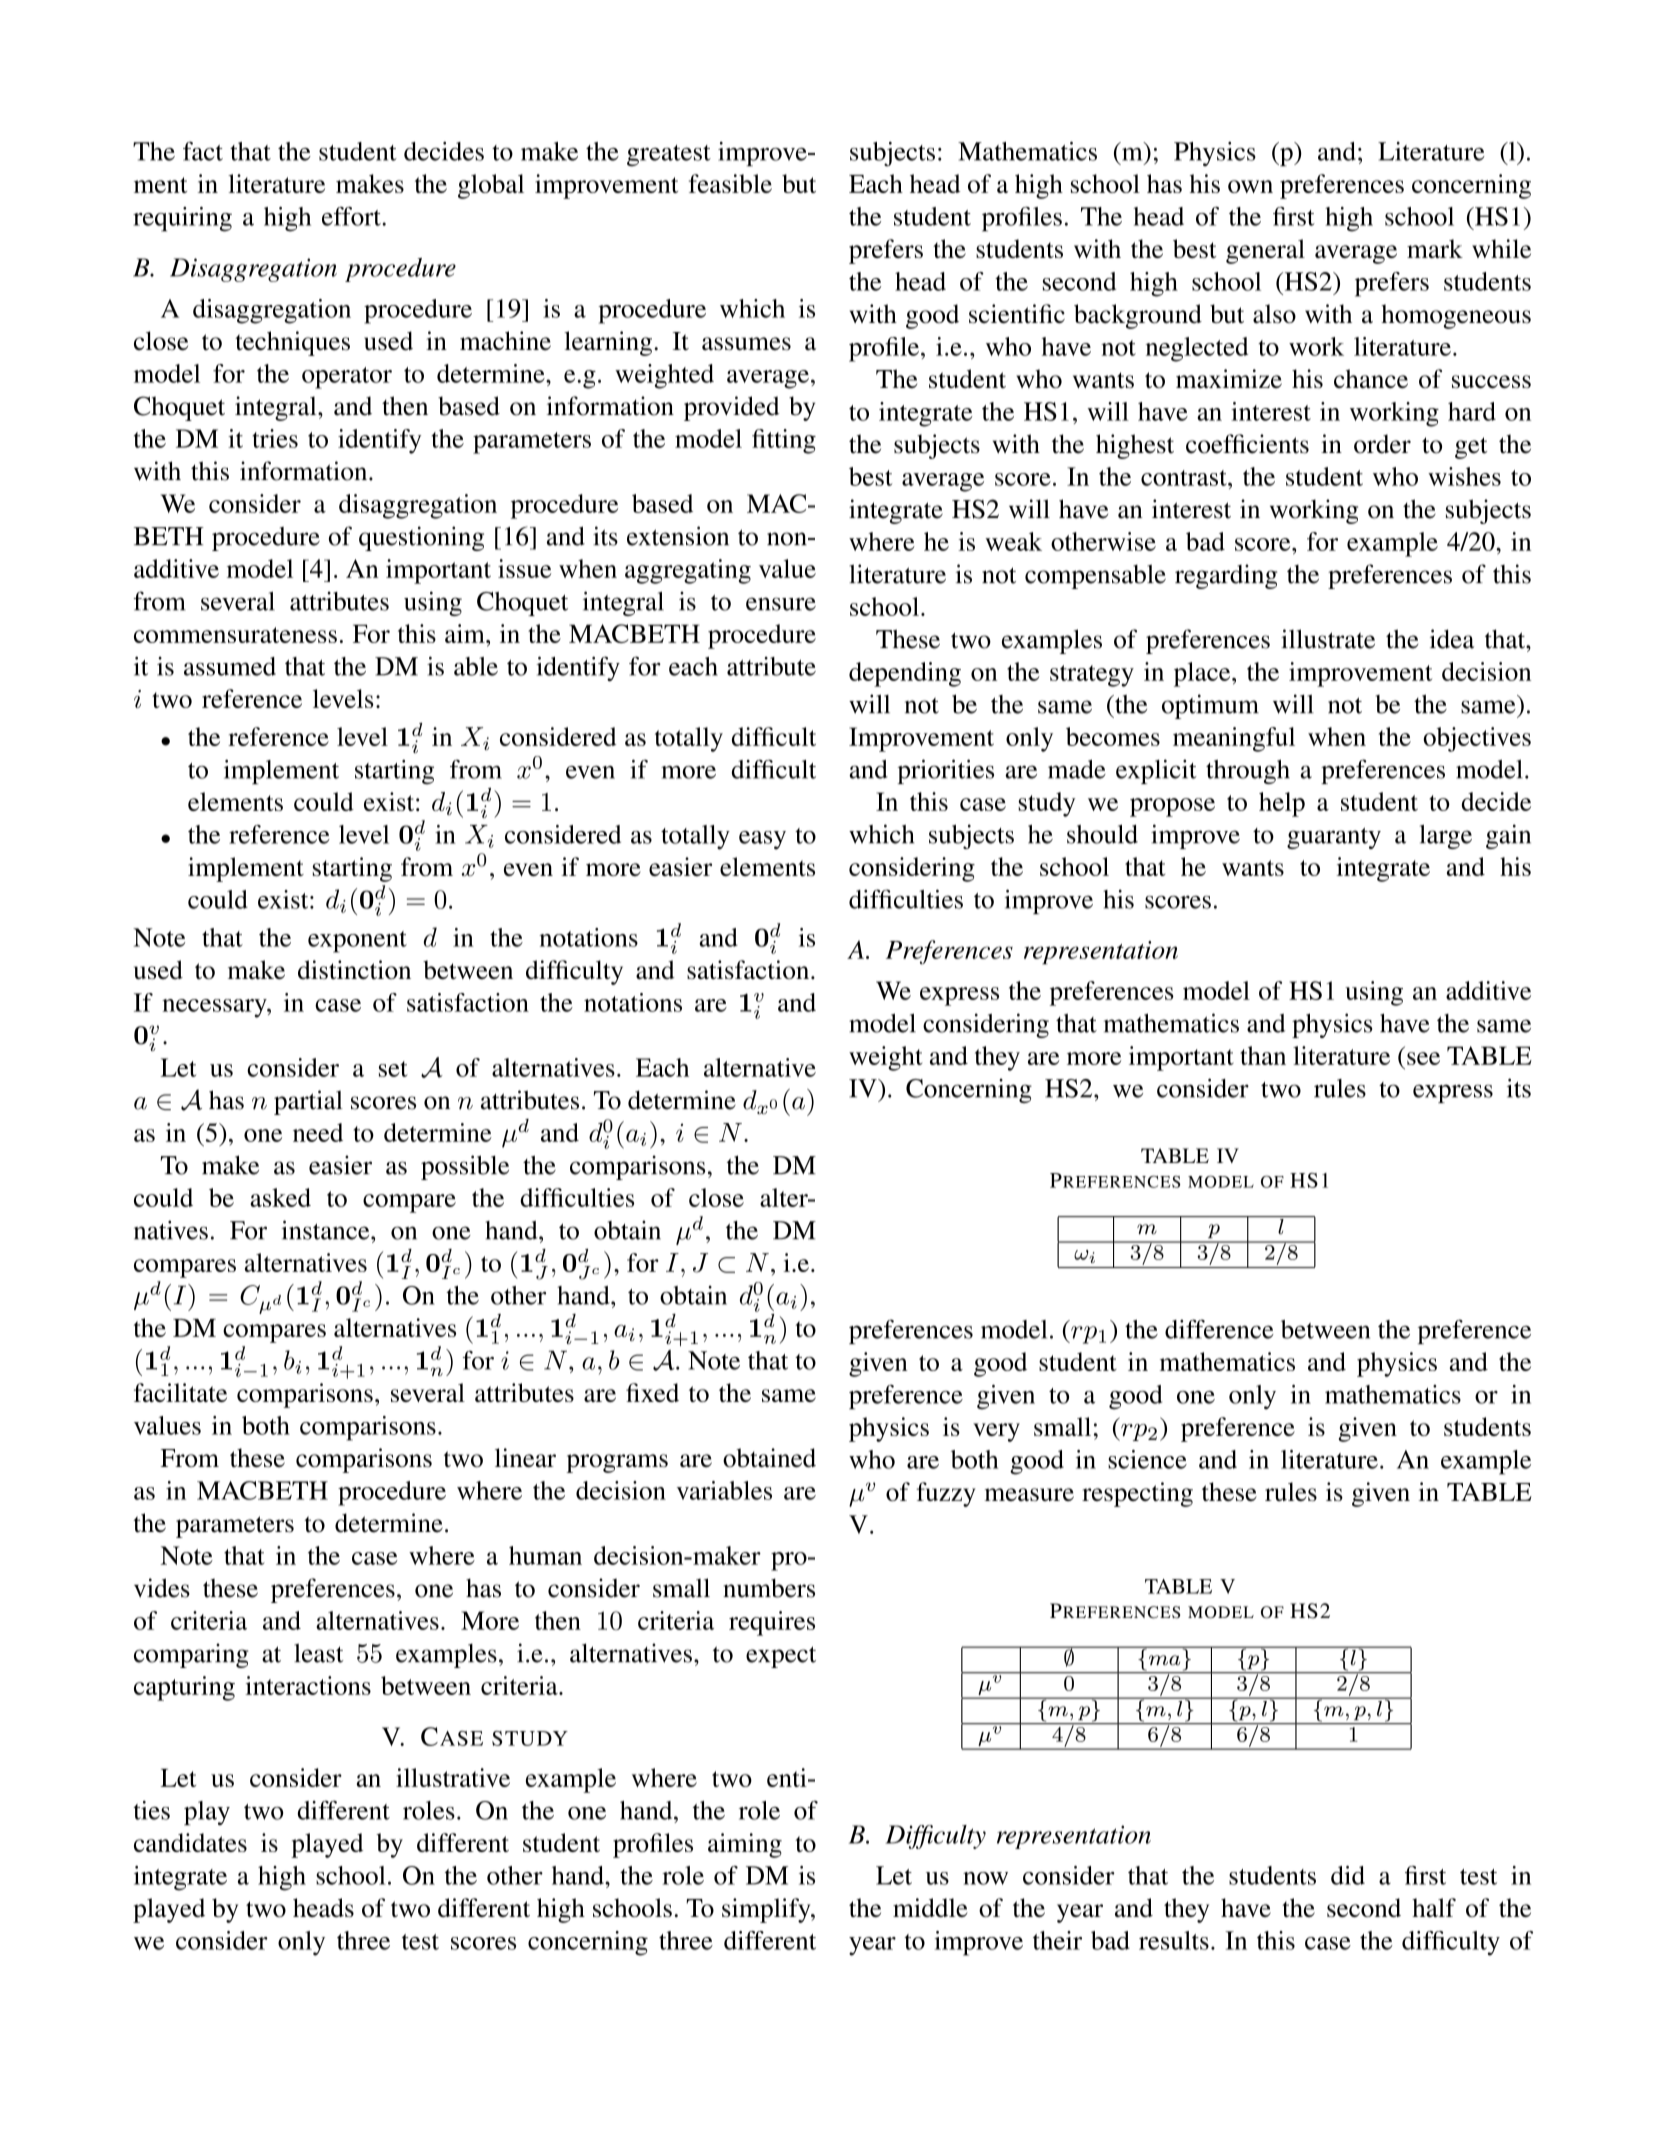 The width and height of the screenshot is (1665, 2155). What do you see at coordinates (1265, 251) in the screenshot?
I see `general` at bounding box center [1265, 251].
